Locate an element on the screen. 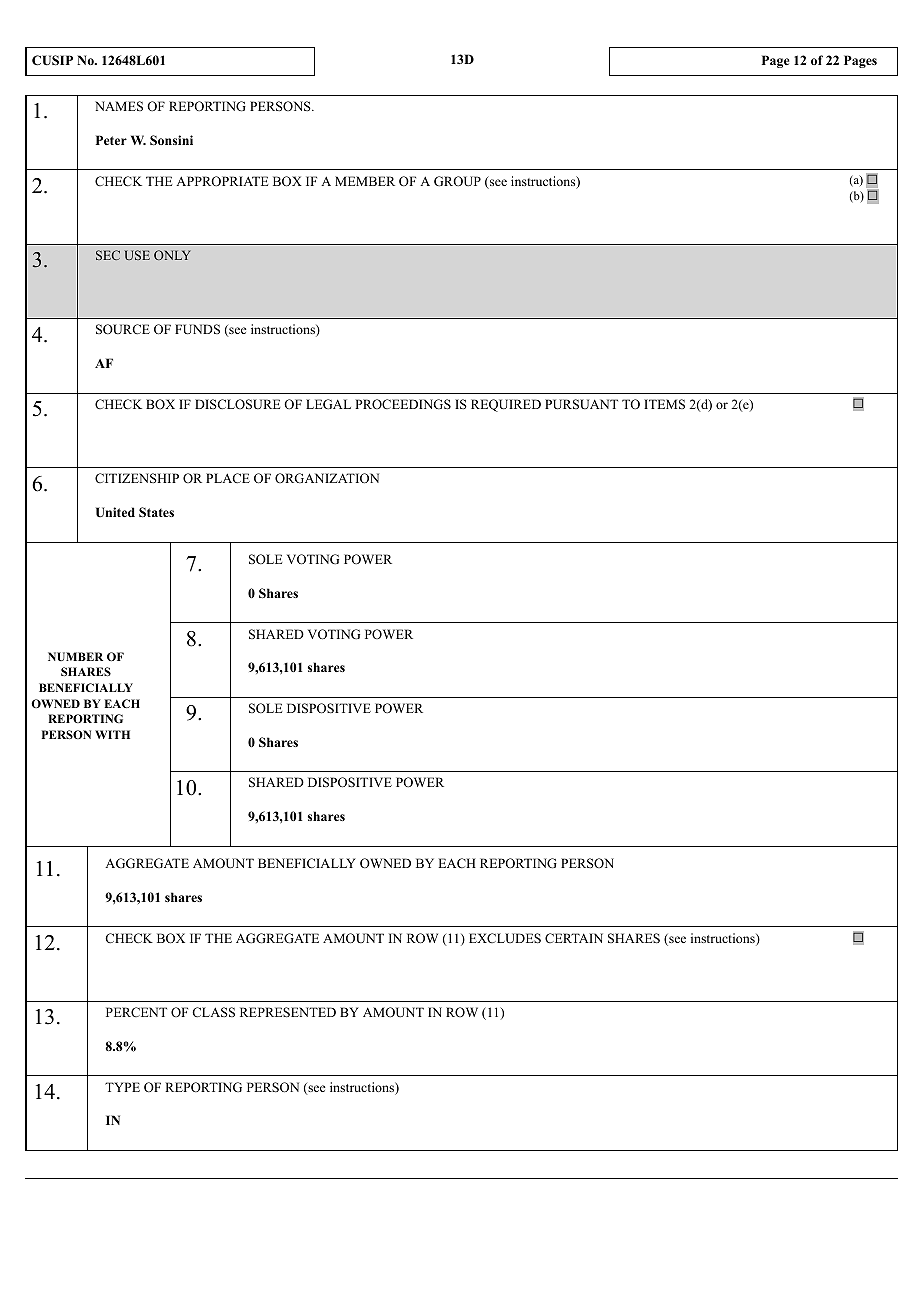  EXCLUDES is located at coordinates (505, 938).
